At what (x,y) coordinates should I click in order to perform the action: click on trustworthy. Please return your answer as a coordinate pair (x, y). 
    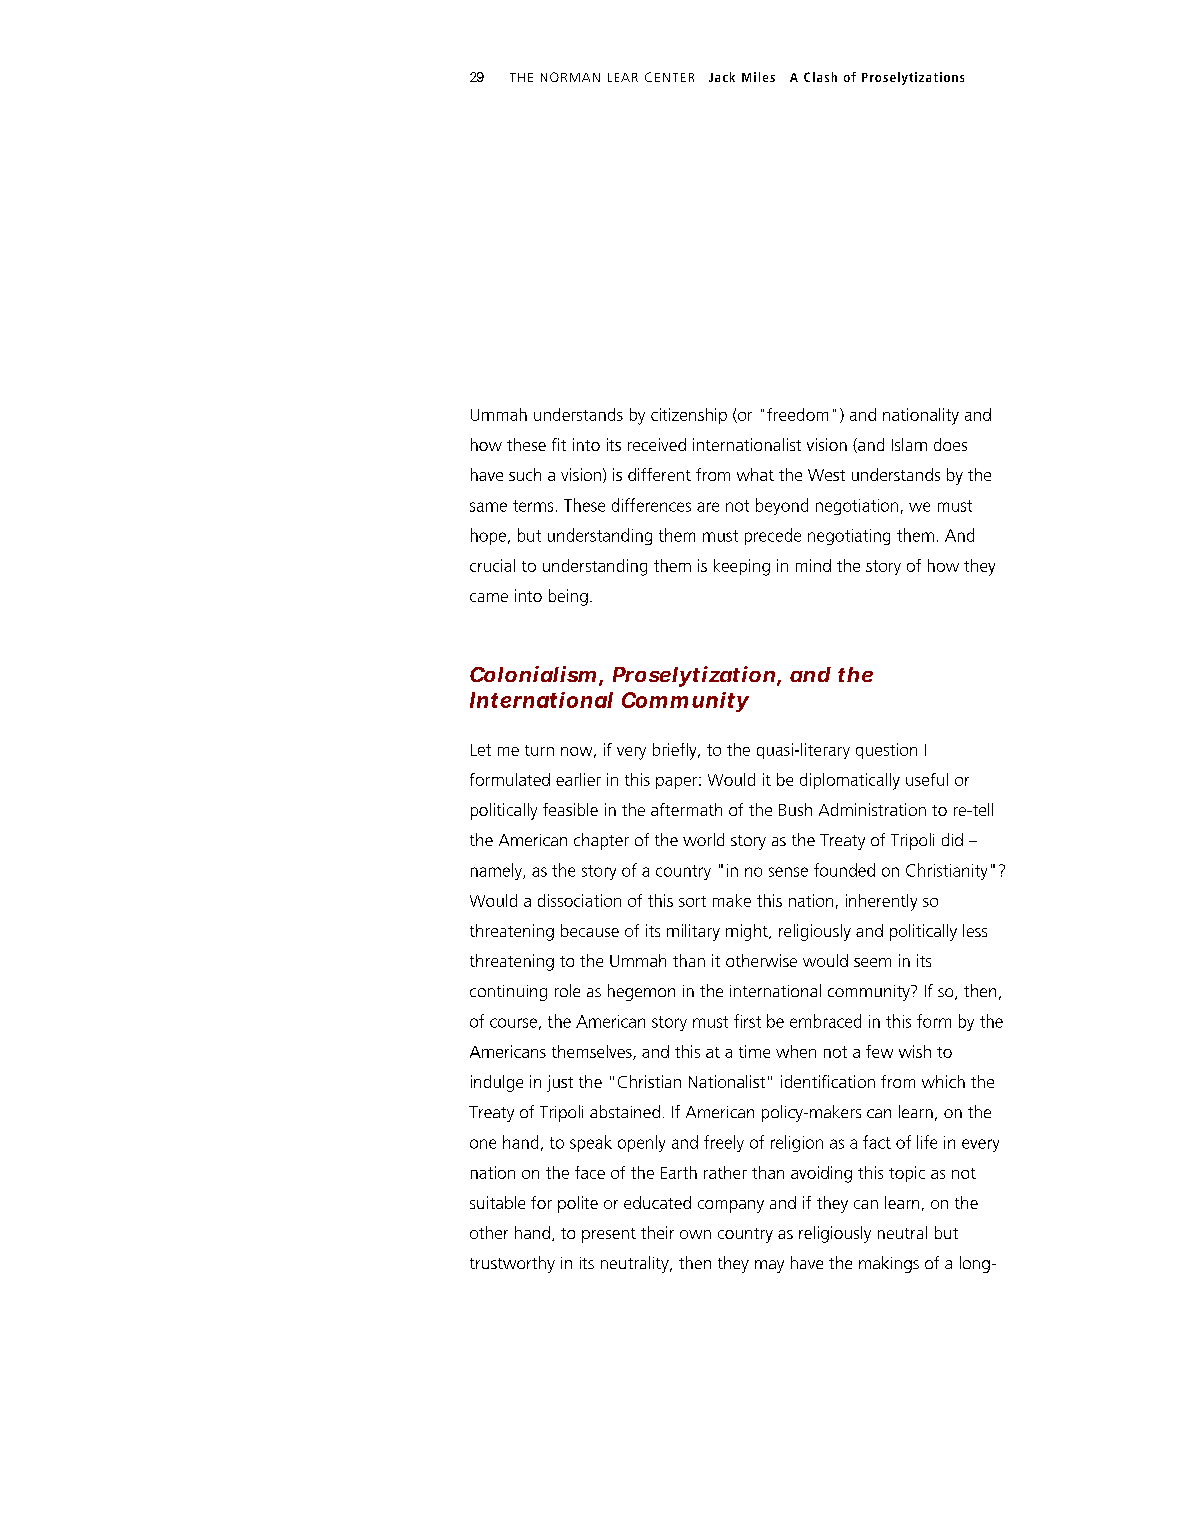
    Looking at the image, I should click on (512, 1264).
